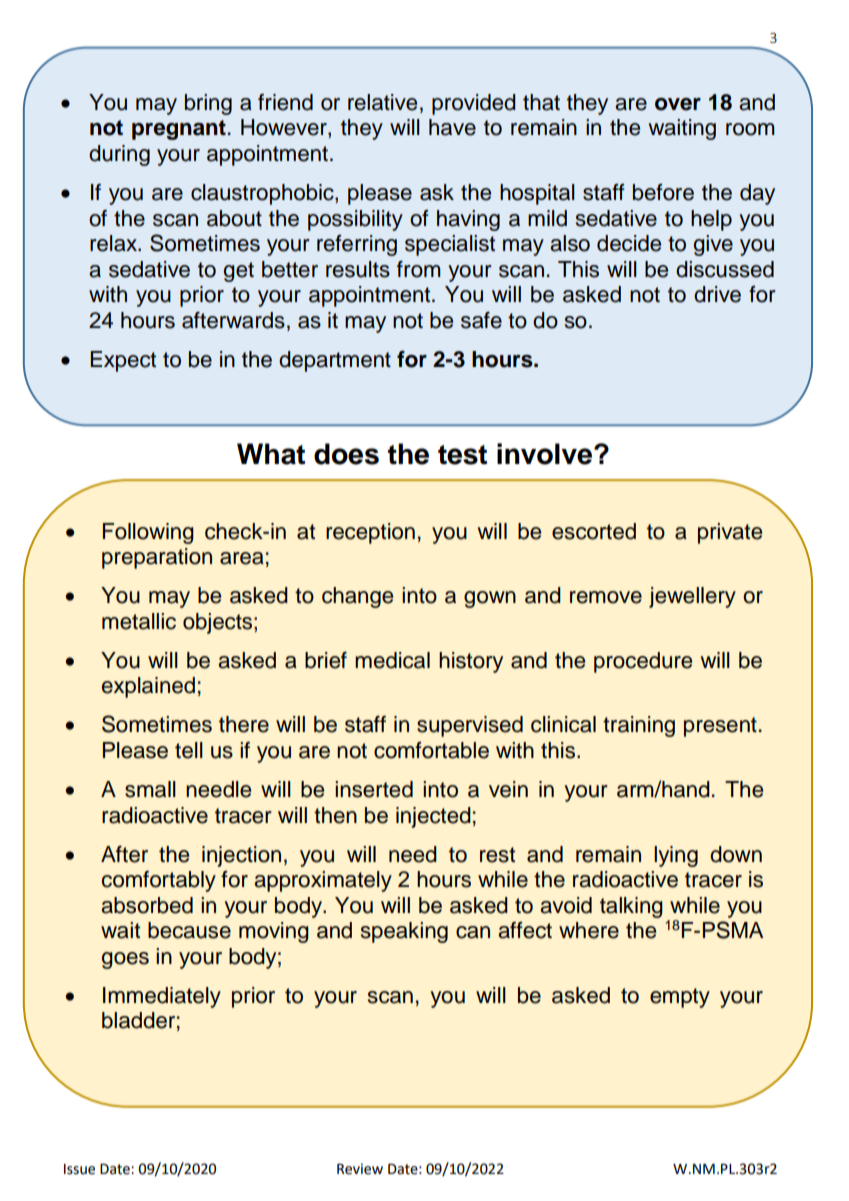 This screenshot has height=1201, width=849. What do you see at coordinates (433, 817) in the screenshot?
I see `injected` at bounding box center [433, 817].
